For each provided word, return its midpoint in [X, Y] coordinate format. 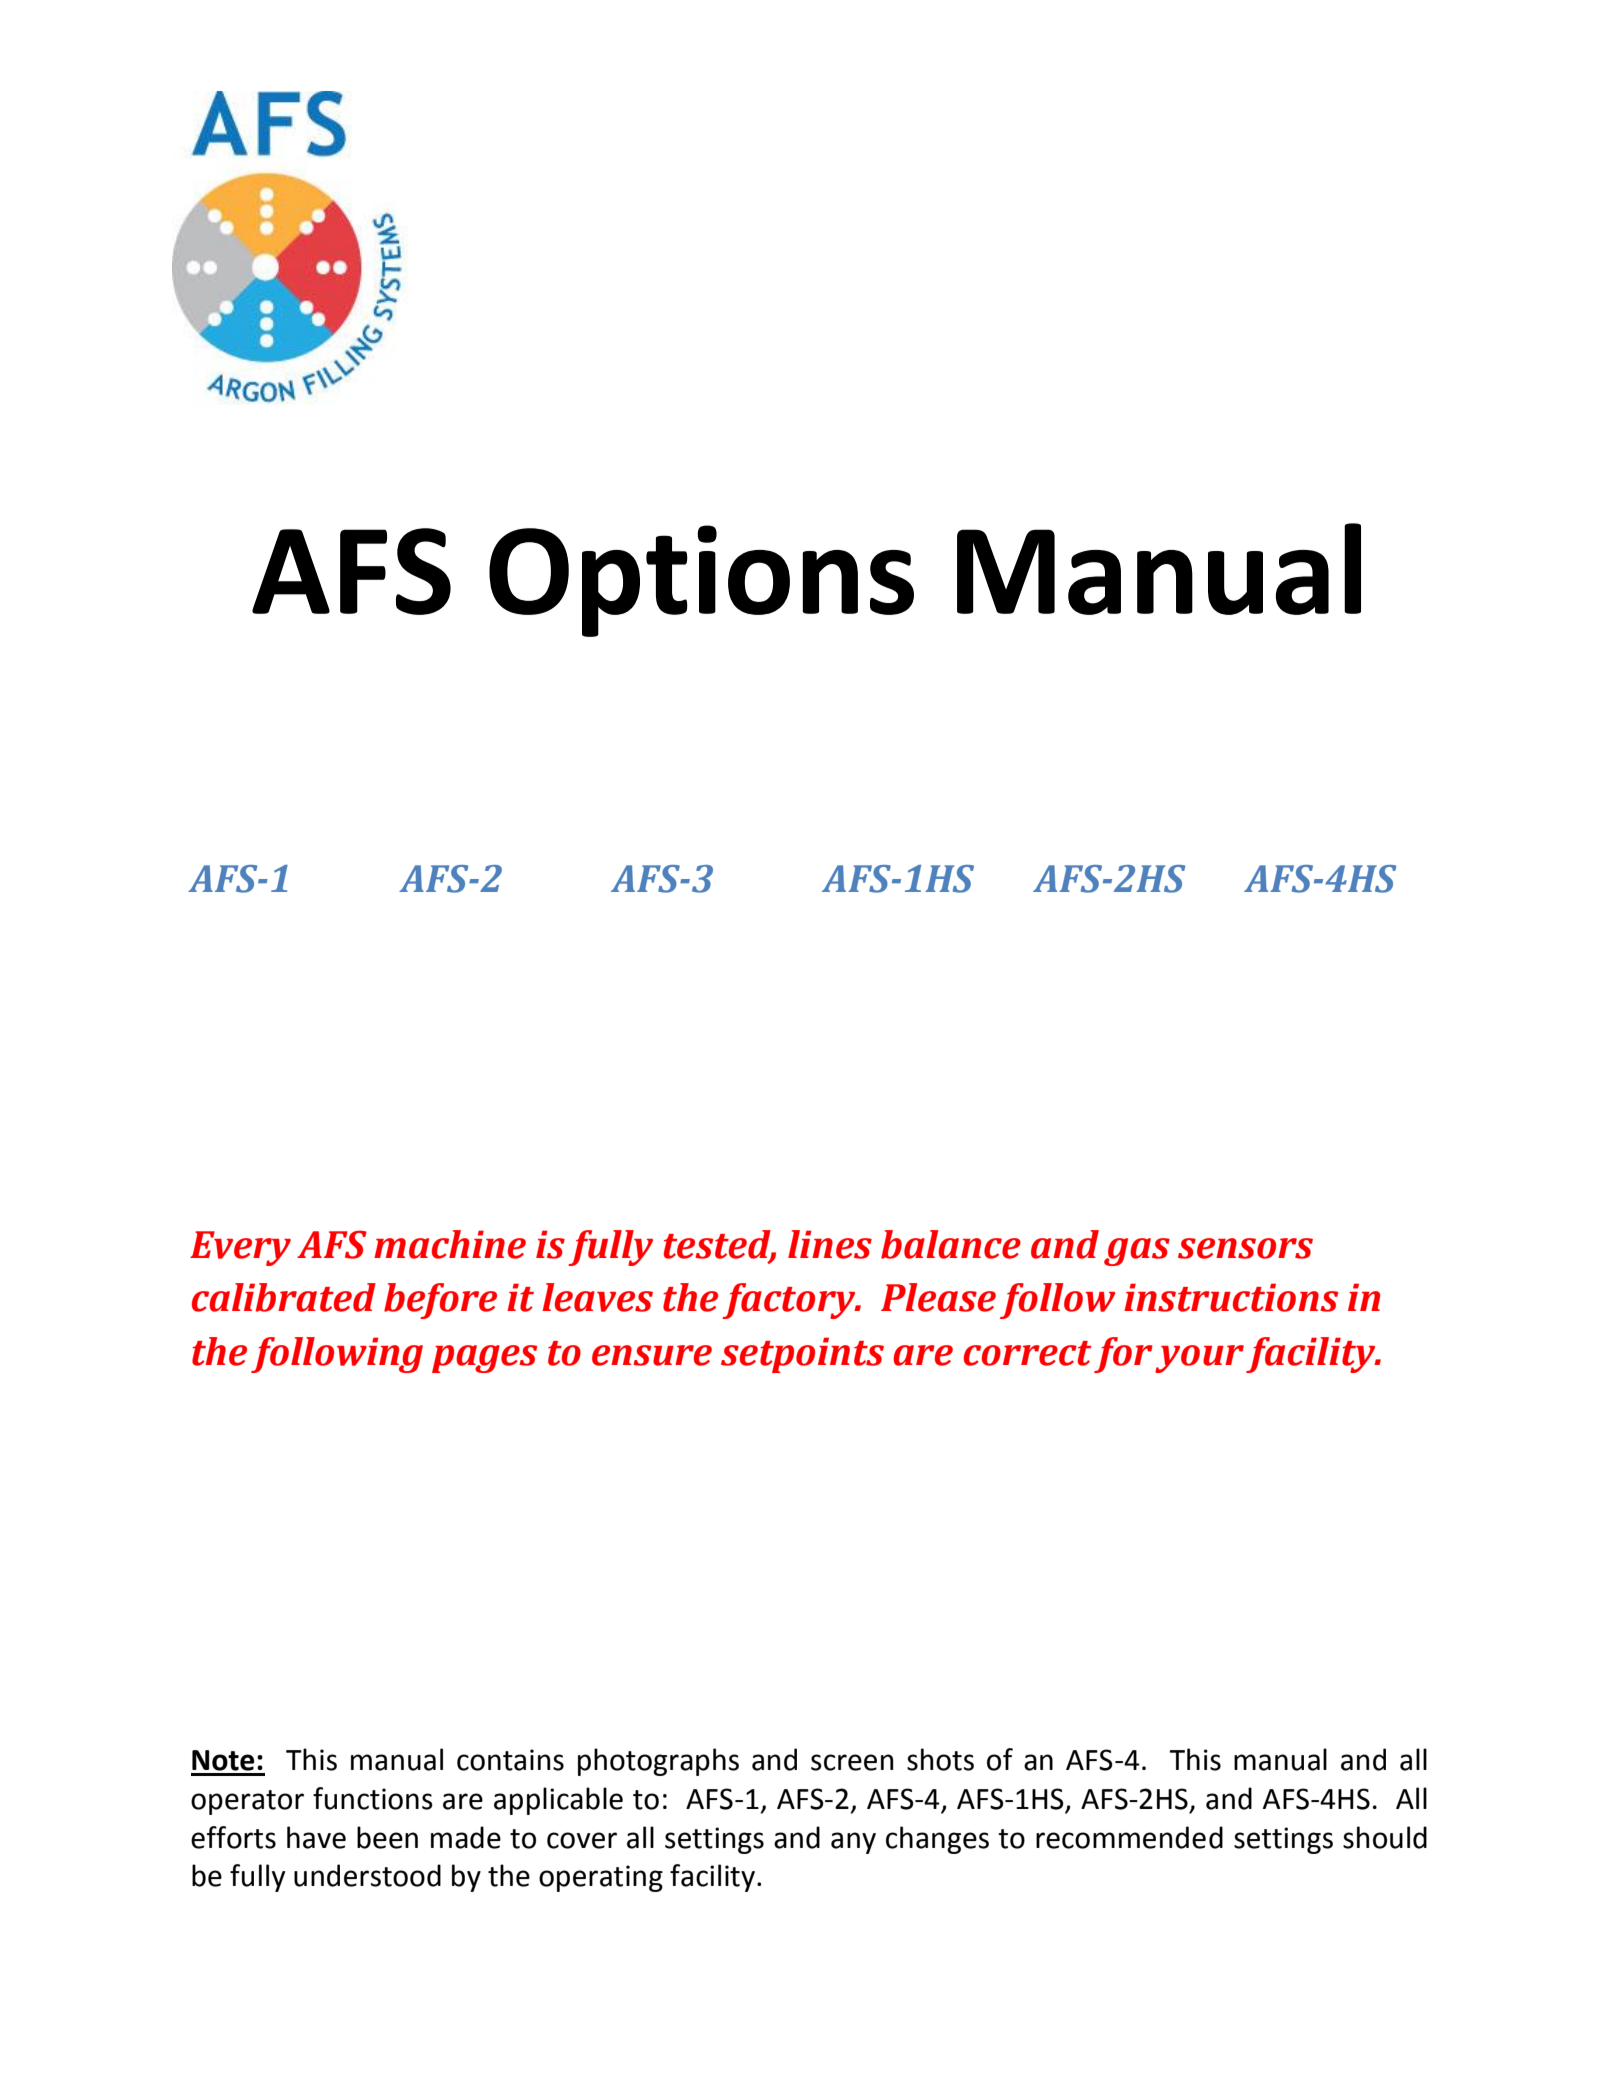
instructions [1231, 1297]
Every [240, 1248]
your [1199, 1359]
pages [484, 1359]
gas [1137, 1252]
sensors [1245, 1248]
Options [701, 581]
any [853, 1843]
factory [790, 1301]
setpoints [802, 1355]
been [387, 1837]
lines [830, 1244]
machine [450, 1244]
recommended [1129, 1837]
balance [951, 1244]
